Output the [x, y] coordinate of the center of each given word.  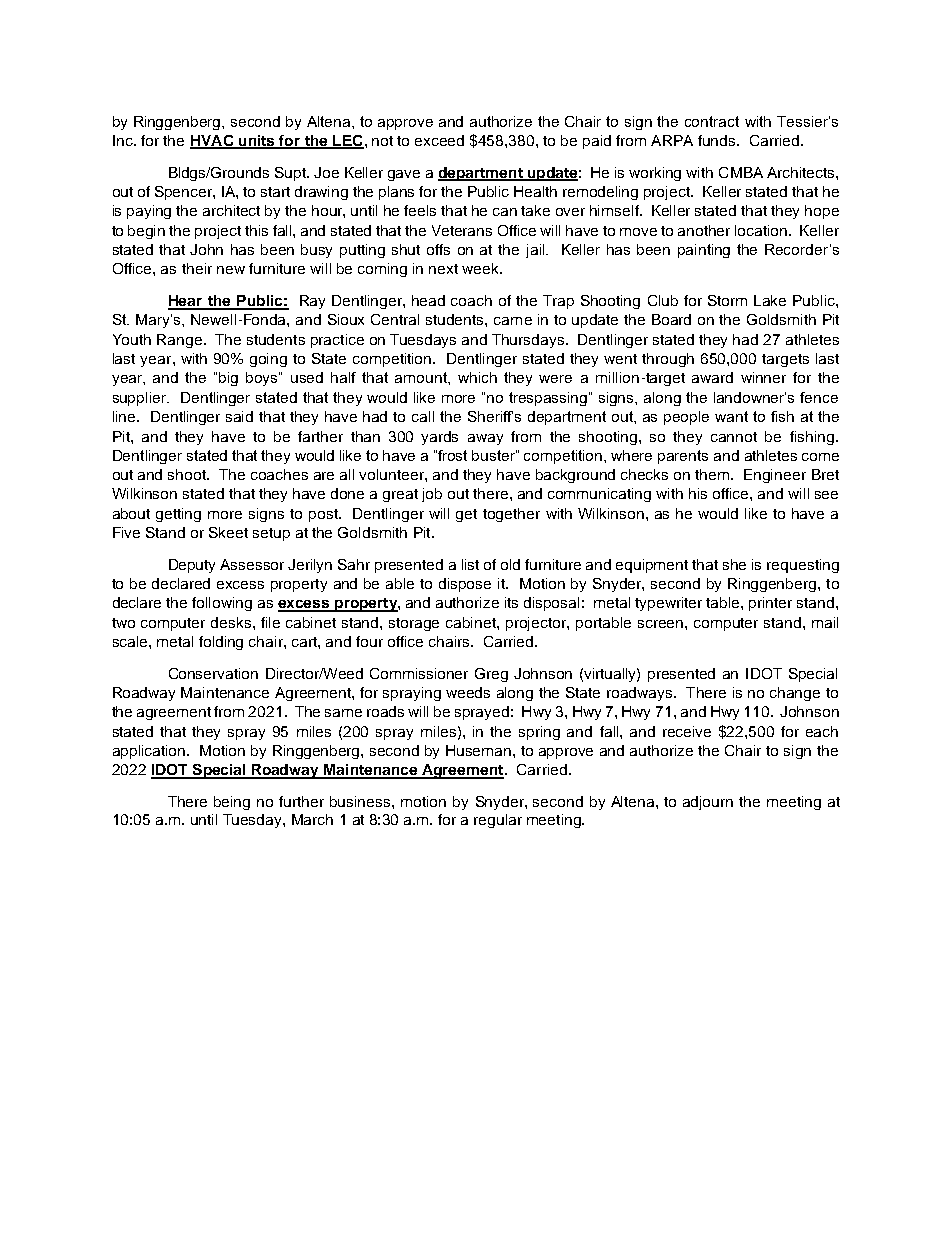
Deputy [192, 566]
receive [687, 731]
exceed [439, 140]
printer [770, 604]
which [477, 377]
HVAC [213, 142]
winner [763, 377]
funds [718, 140]
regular [498, 821]
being [232, 803]
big [228, 379]
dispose [465, 585]
